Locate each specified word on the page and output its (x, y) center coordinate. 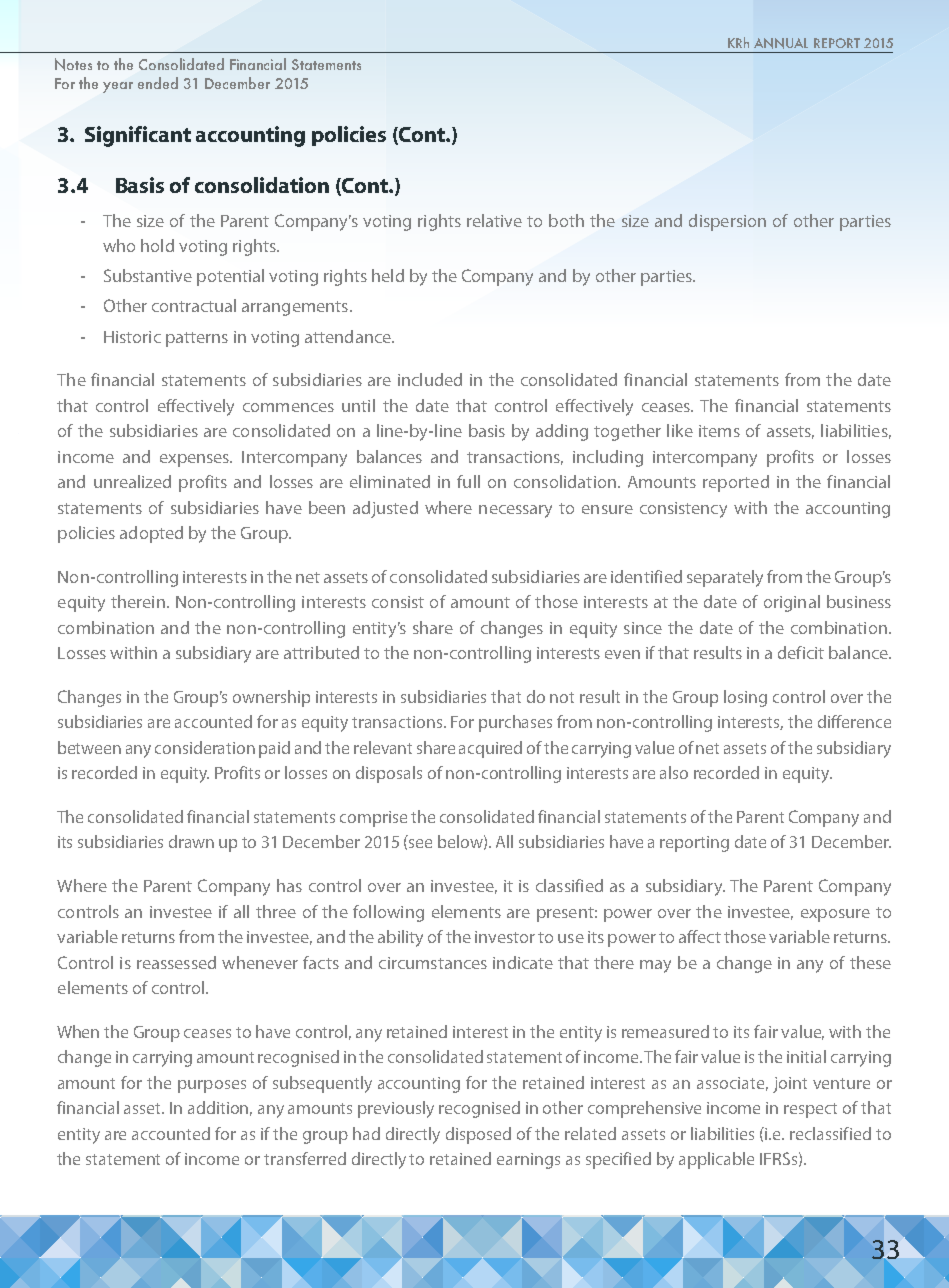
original (792, 603)
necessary (515, 511)
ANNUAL (781, 43)
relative (494, 220)
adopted (151, 534)
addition (220, 1108)
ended (158, 83)
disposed (478, 1135)
